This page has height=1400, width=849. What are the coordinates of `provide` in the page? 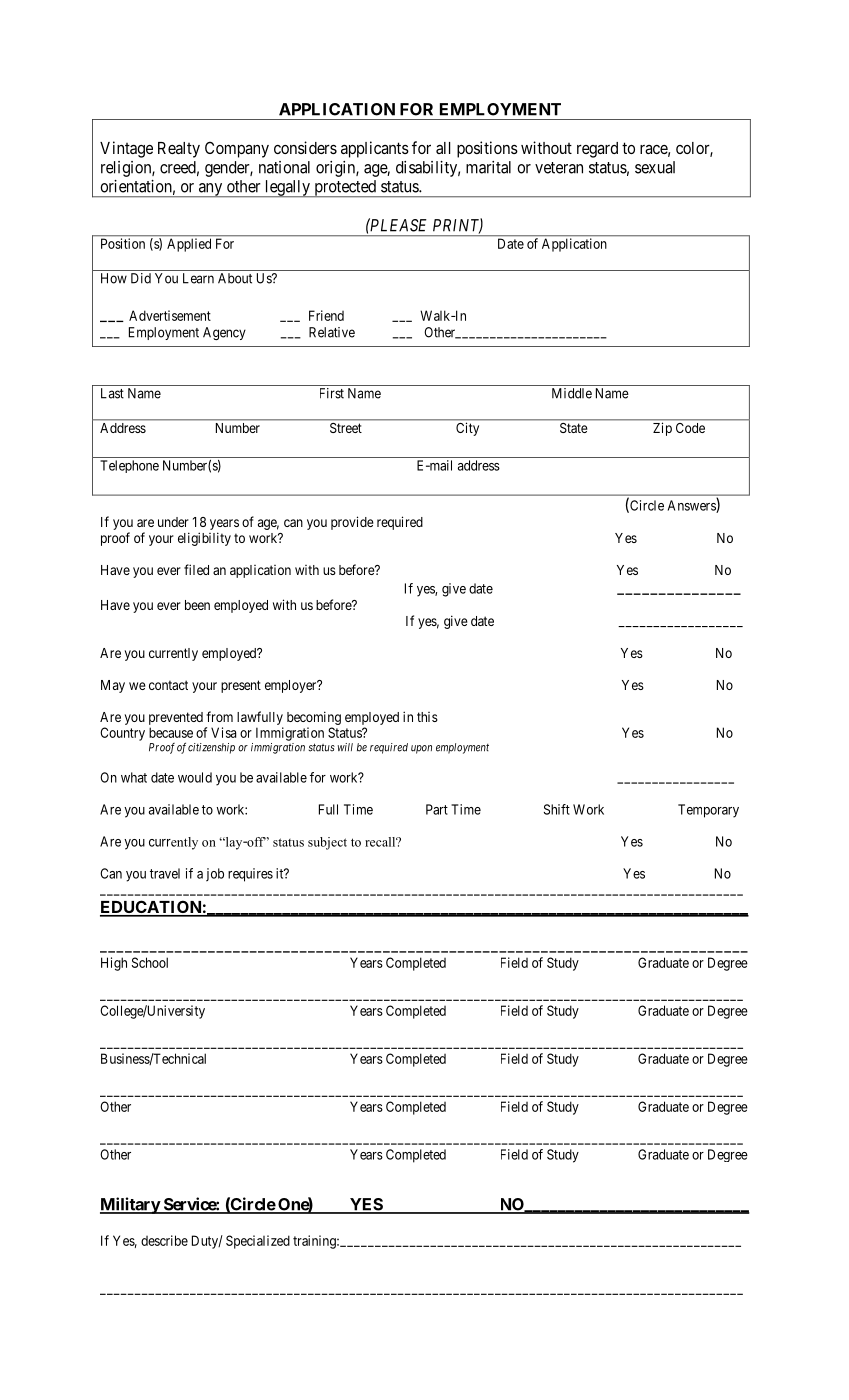 It's located at (352, 523).
